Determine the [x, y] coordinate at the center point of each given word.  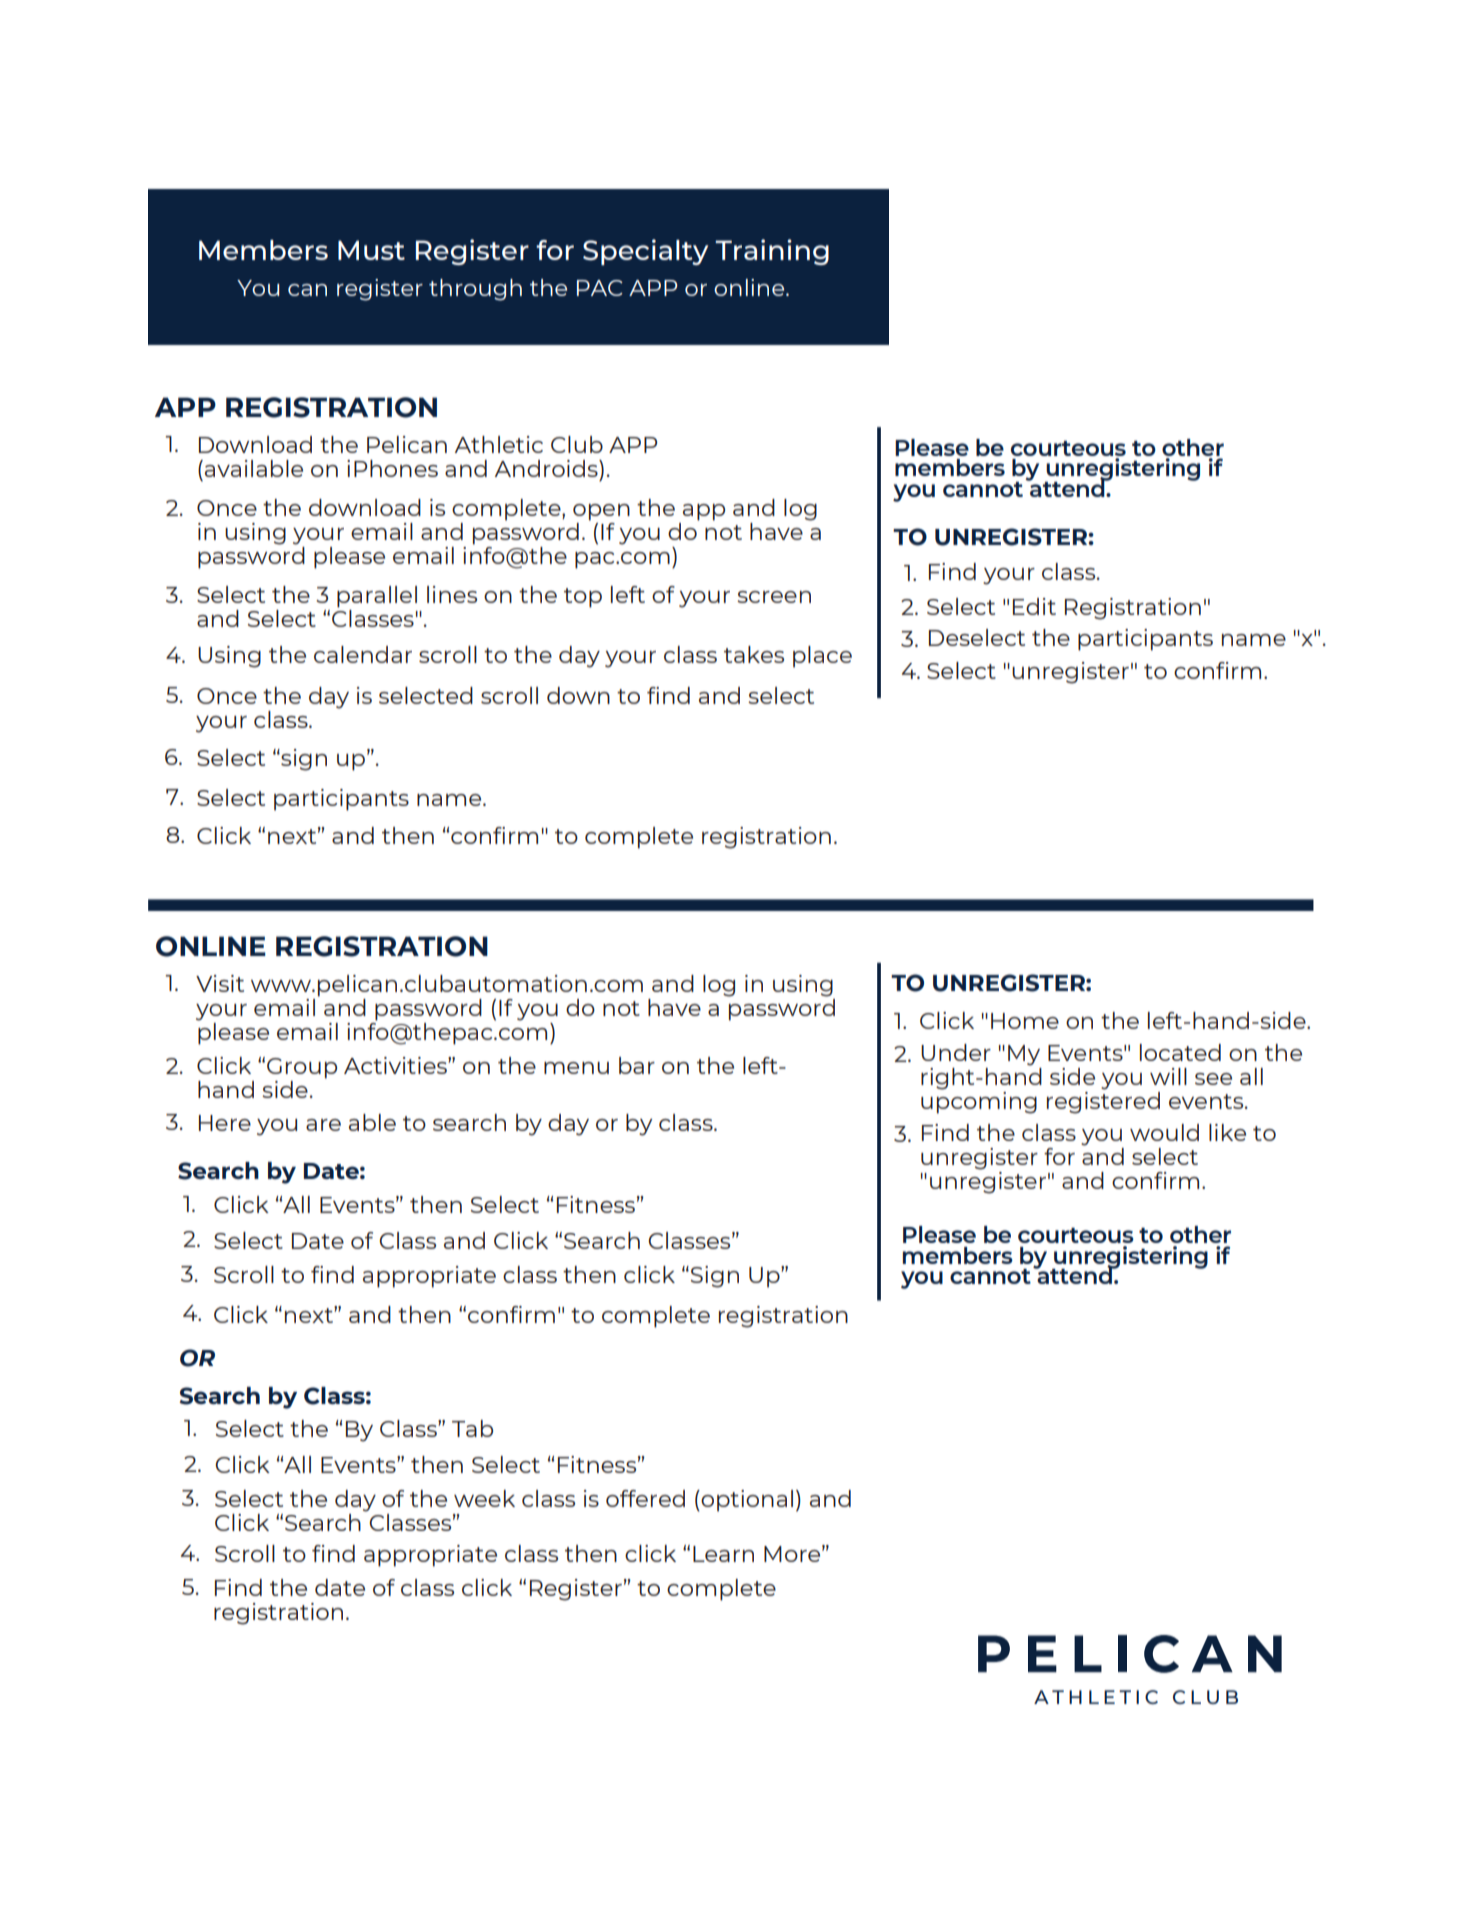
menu [576, 1068]
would [1164, 1132]
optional [746, 1501]
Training [772, 252]
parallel [377, 597]
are [323, 1125]
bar [637, 1065]
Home [1025, 1021]
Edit [1034, 606]
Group [302, 1068]
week [484, 1498]
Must [371, 250]
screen [774, 597]
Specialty [645, 252]
